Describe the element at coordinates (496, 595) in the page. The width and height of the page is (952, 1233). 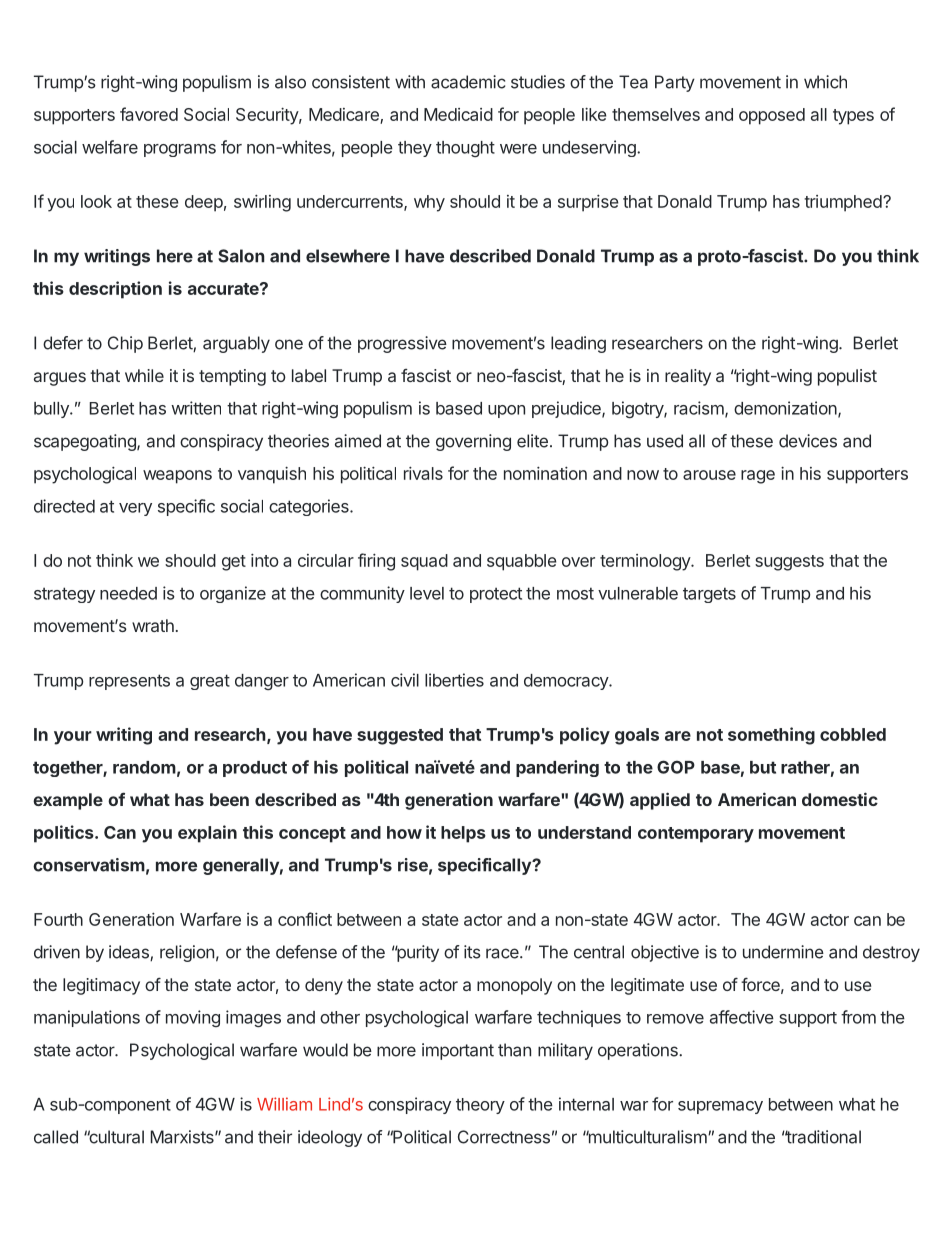
I see `protect` at that location.
